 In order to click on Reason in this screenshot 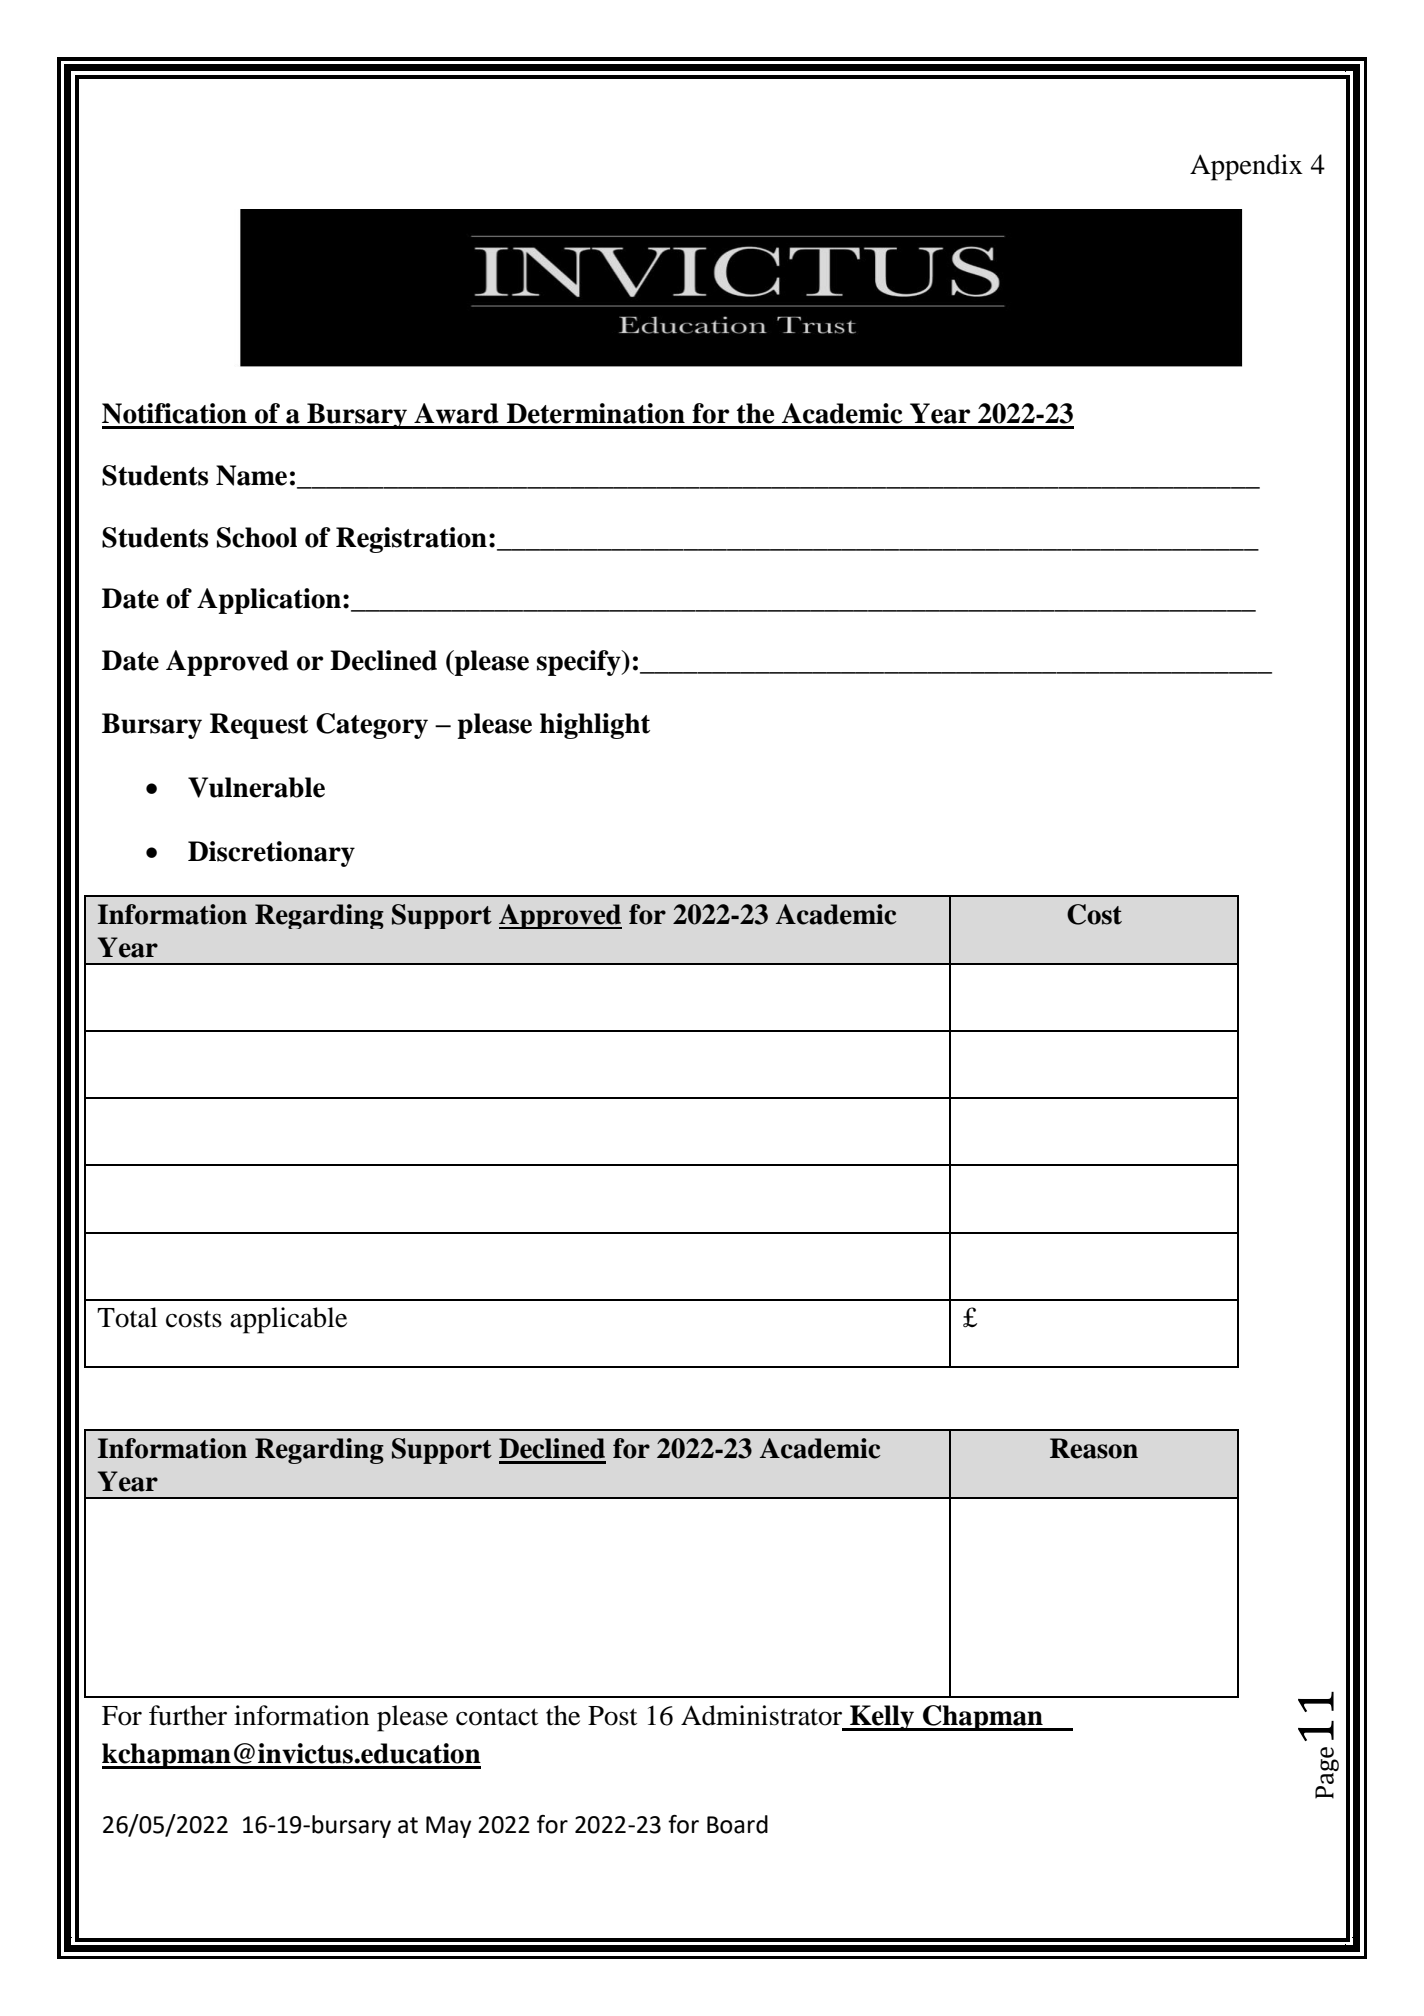, I will do `click(1094, 1448)`.
